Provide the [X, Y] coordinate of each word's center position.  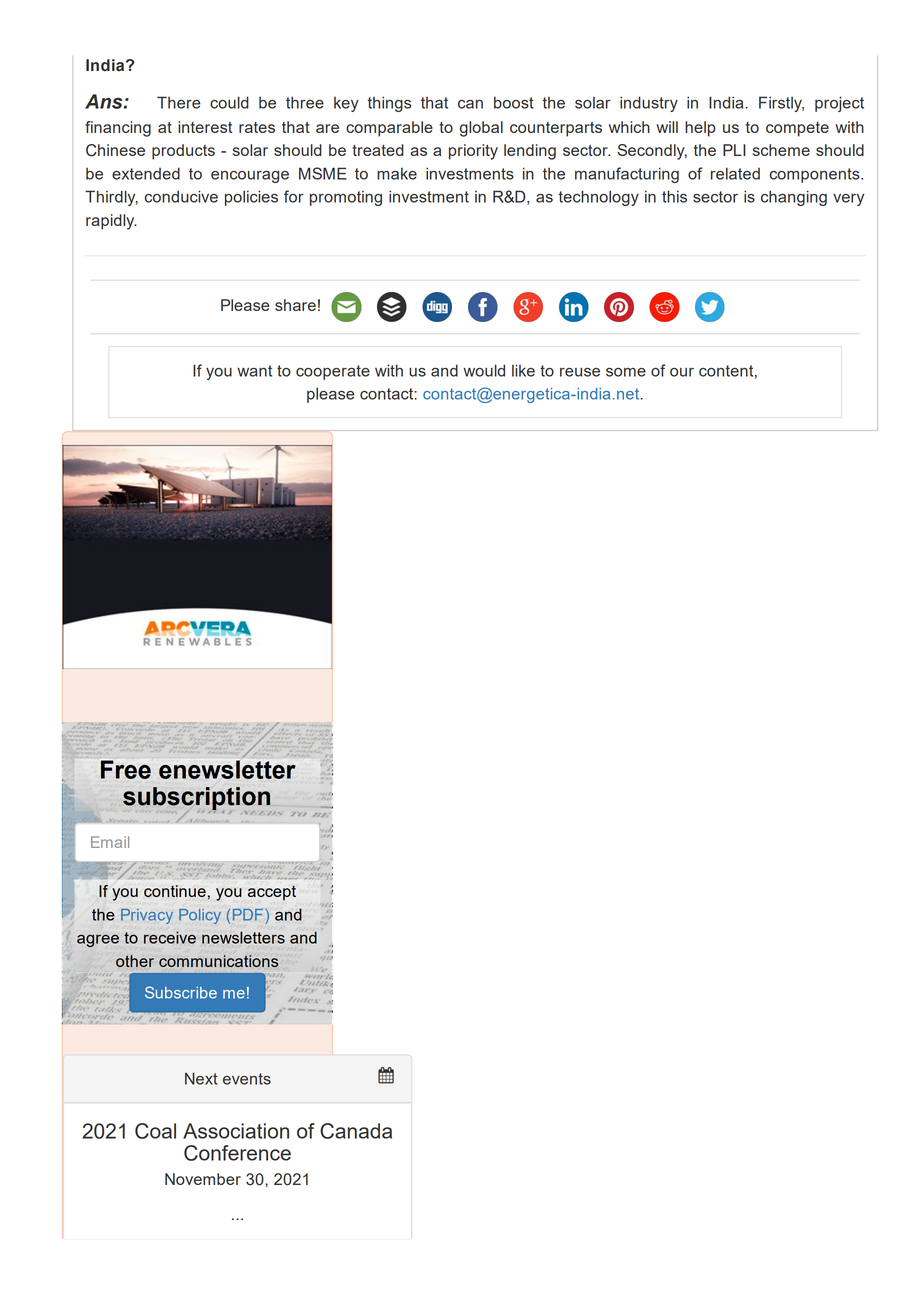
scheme [781, 150]
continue [175, 891]
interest [205, 127]
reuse [580, 372]
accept [272, 893]
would [484, 370]
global [481, 129]
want [254, 371]
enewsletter [227, 769]
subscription [197, 799]
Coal [155, 1131]
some [626, 372]
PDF [248, 915]
